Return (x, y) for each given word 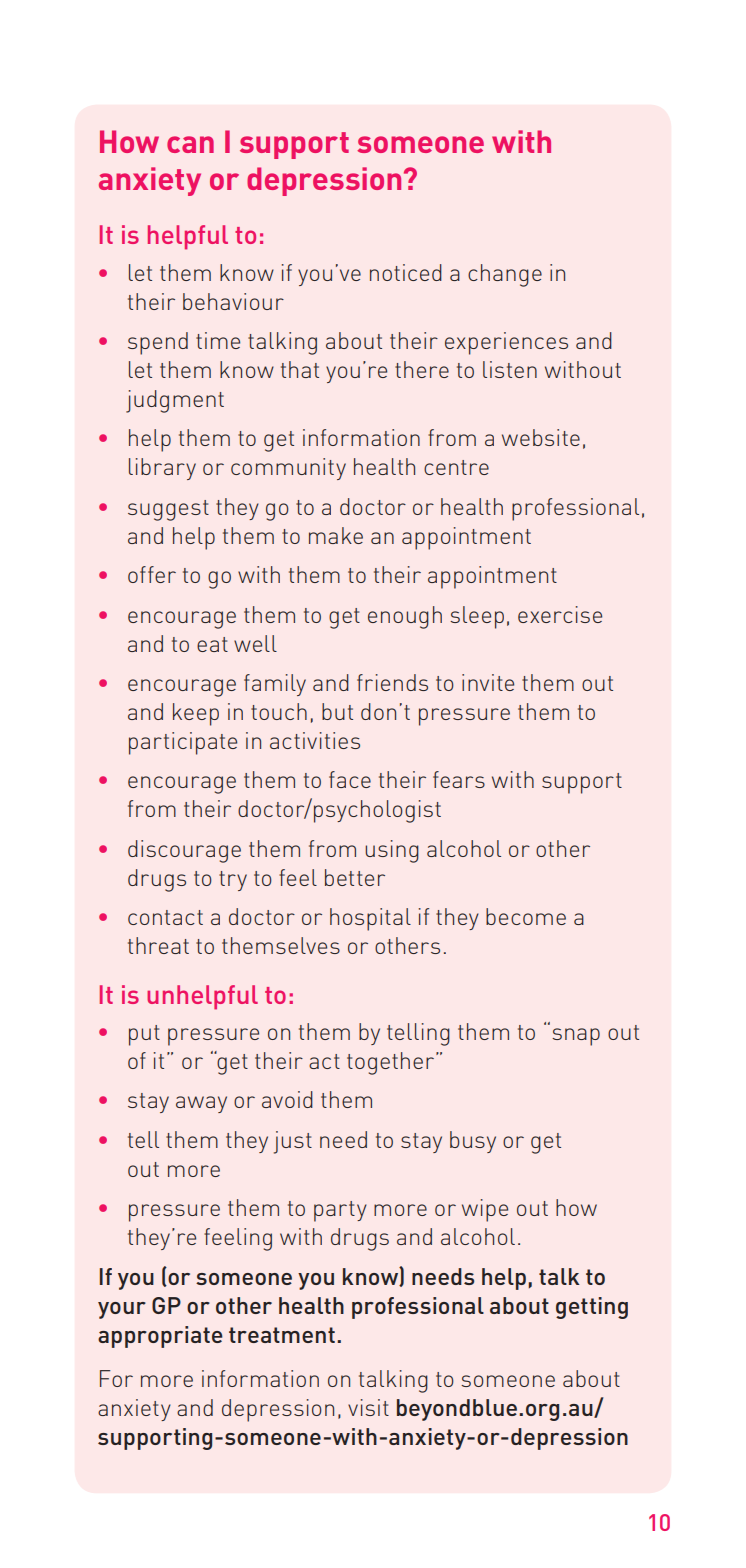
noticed (406, 272)
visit (368, 1407)
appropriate (160, 1337)
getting (592, 1308)
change (505, 275)
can (190, 144)
